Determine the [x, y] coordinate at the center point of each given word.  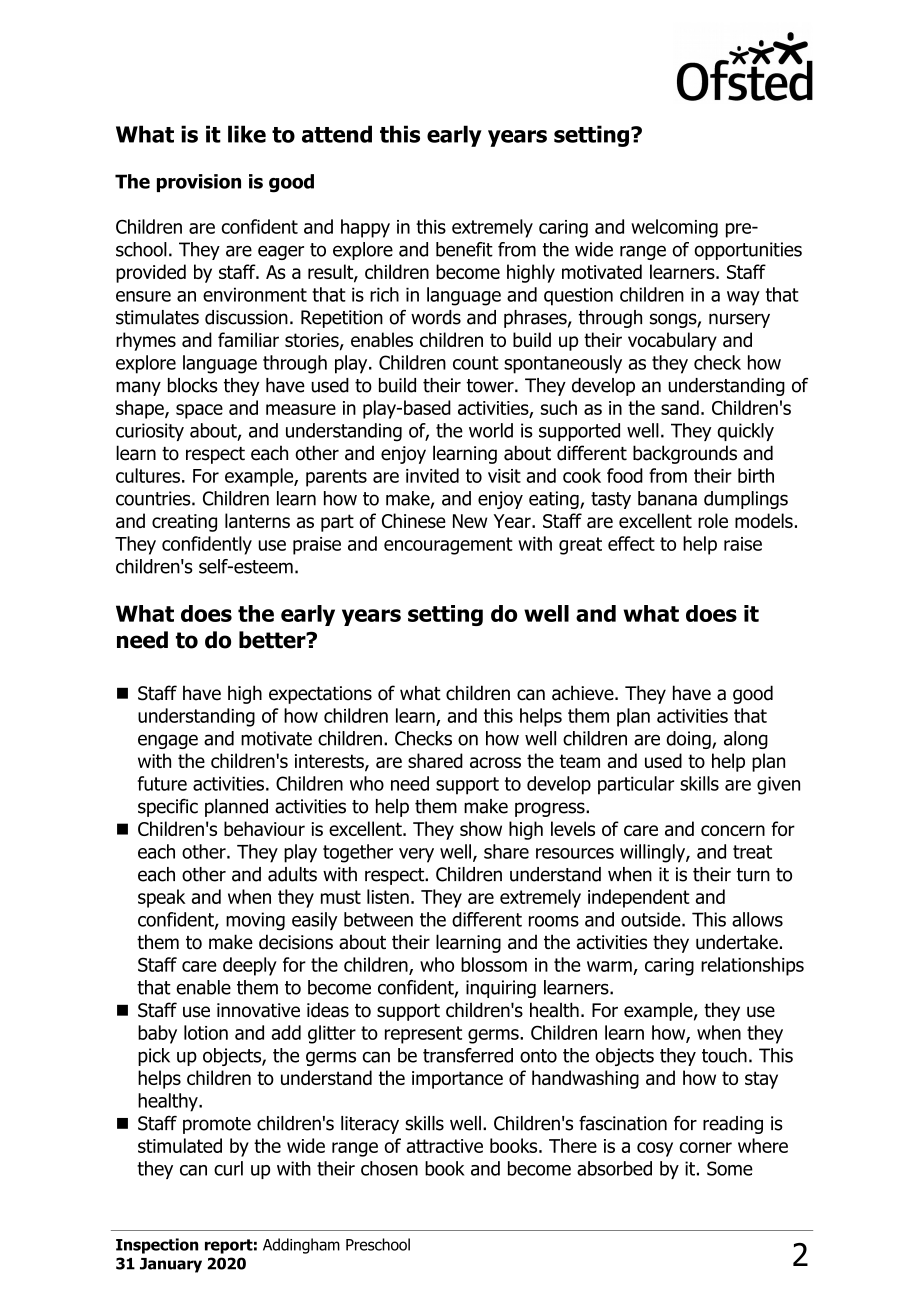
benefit [464, 249]
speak [162, 898]
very [416, 855]
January [171, 1265]
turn [753, 875]
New [470, 521]
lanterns [257, 520]
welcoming [674, 228]
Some [730, 1168]
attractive [445, 1146]
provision [199, 183]
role [713, 520]
